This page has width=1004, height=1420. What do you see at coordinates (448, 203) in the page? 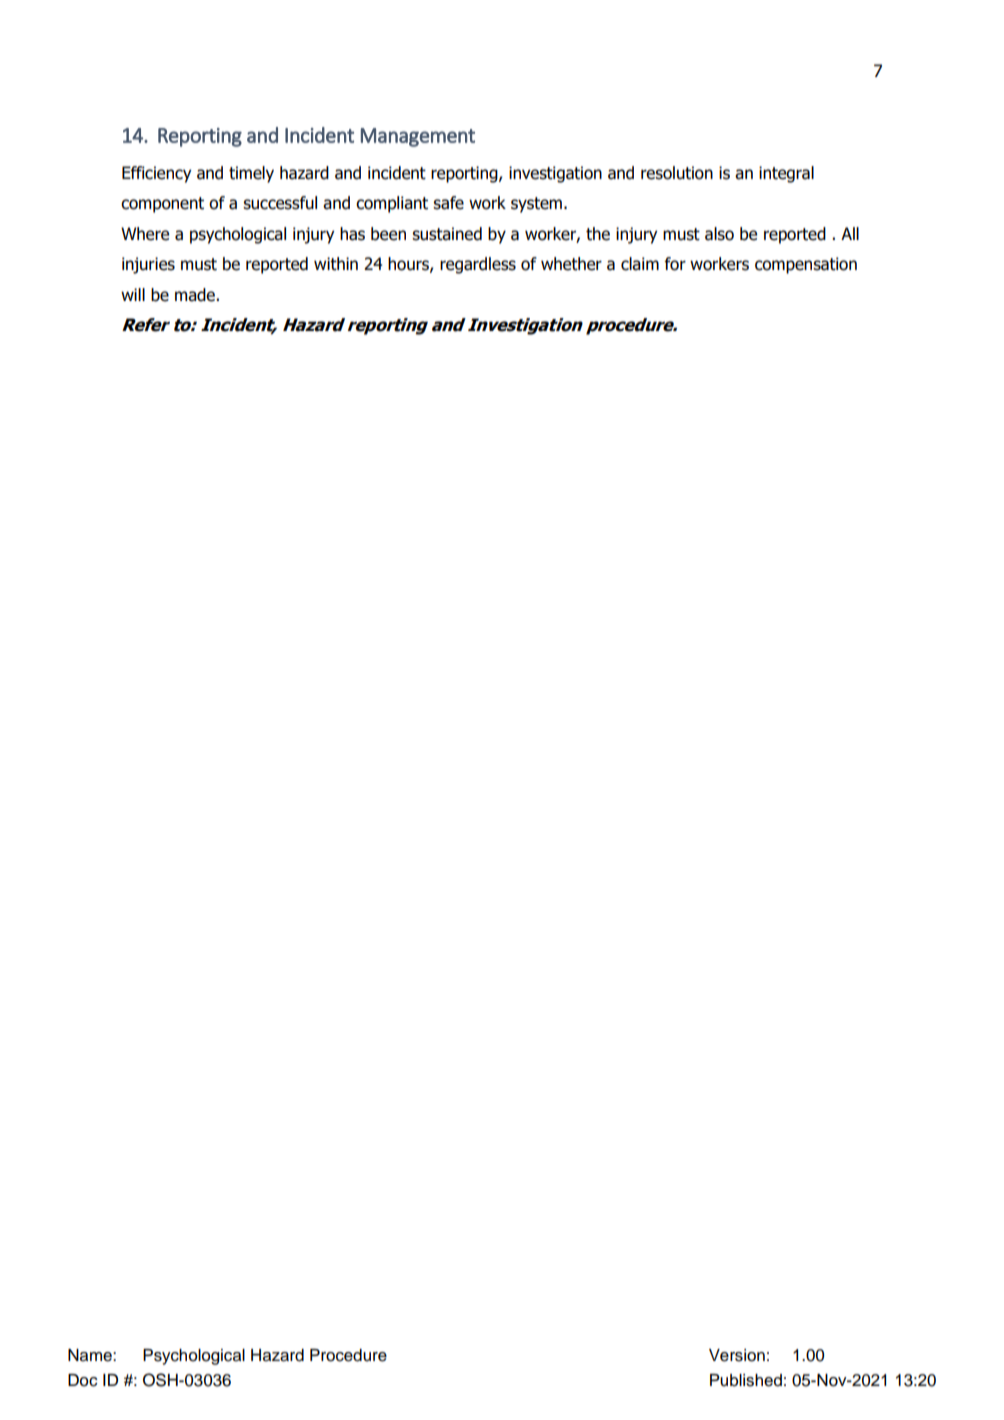
I see `safe` at bounding box center [448, 203].
